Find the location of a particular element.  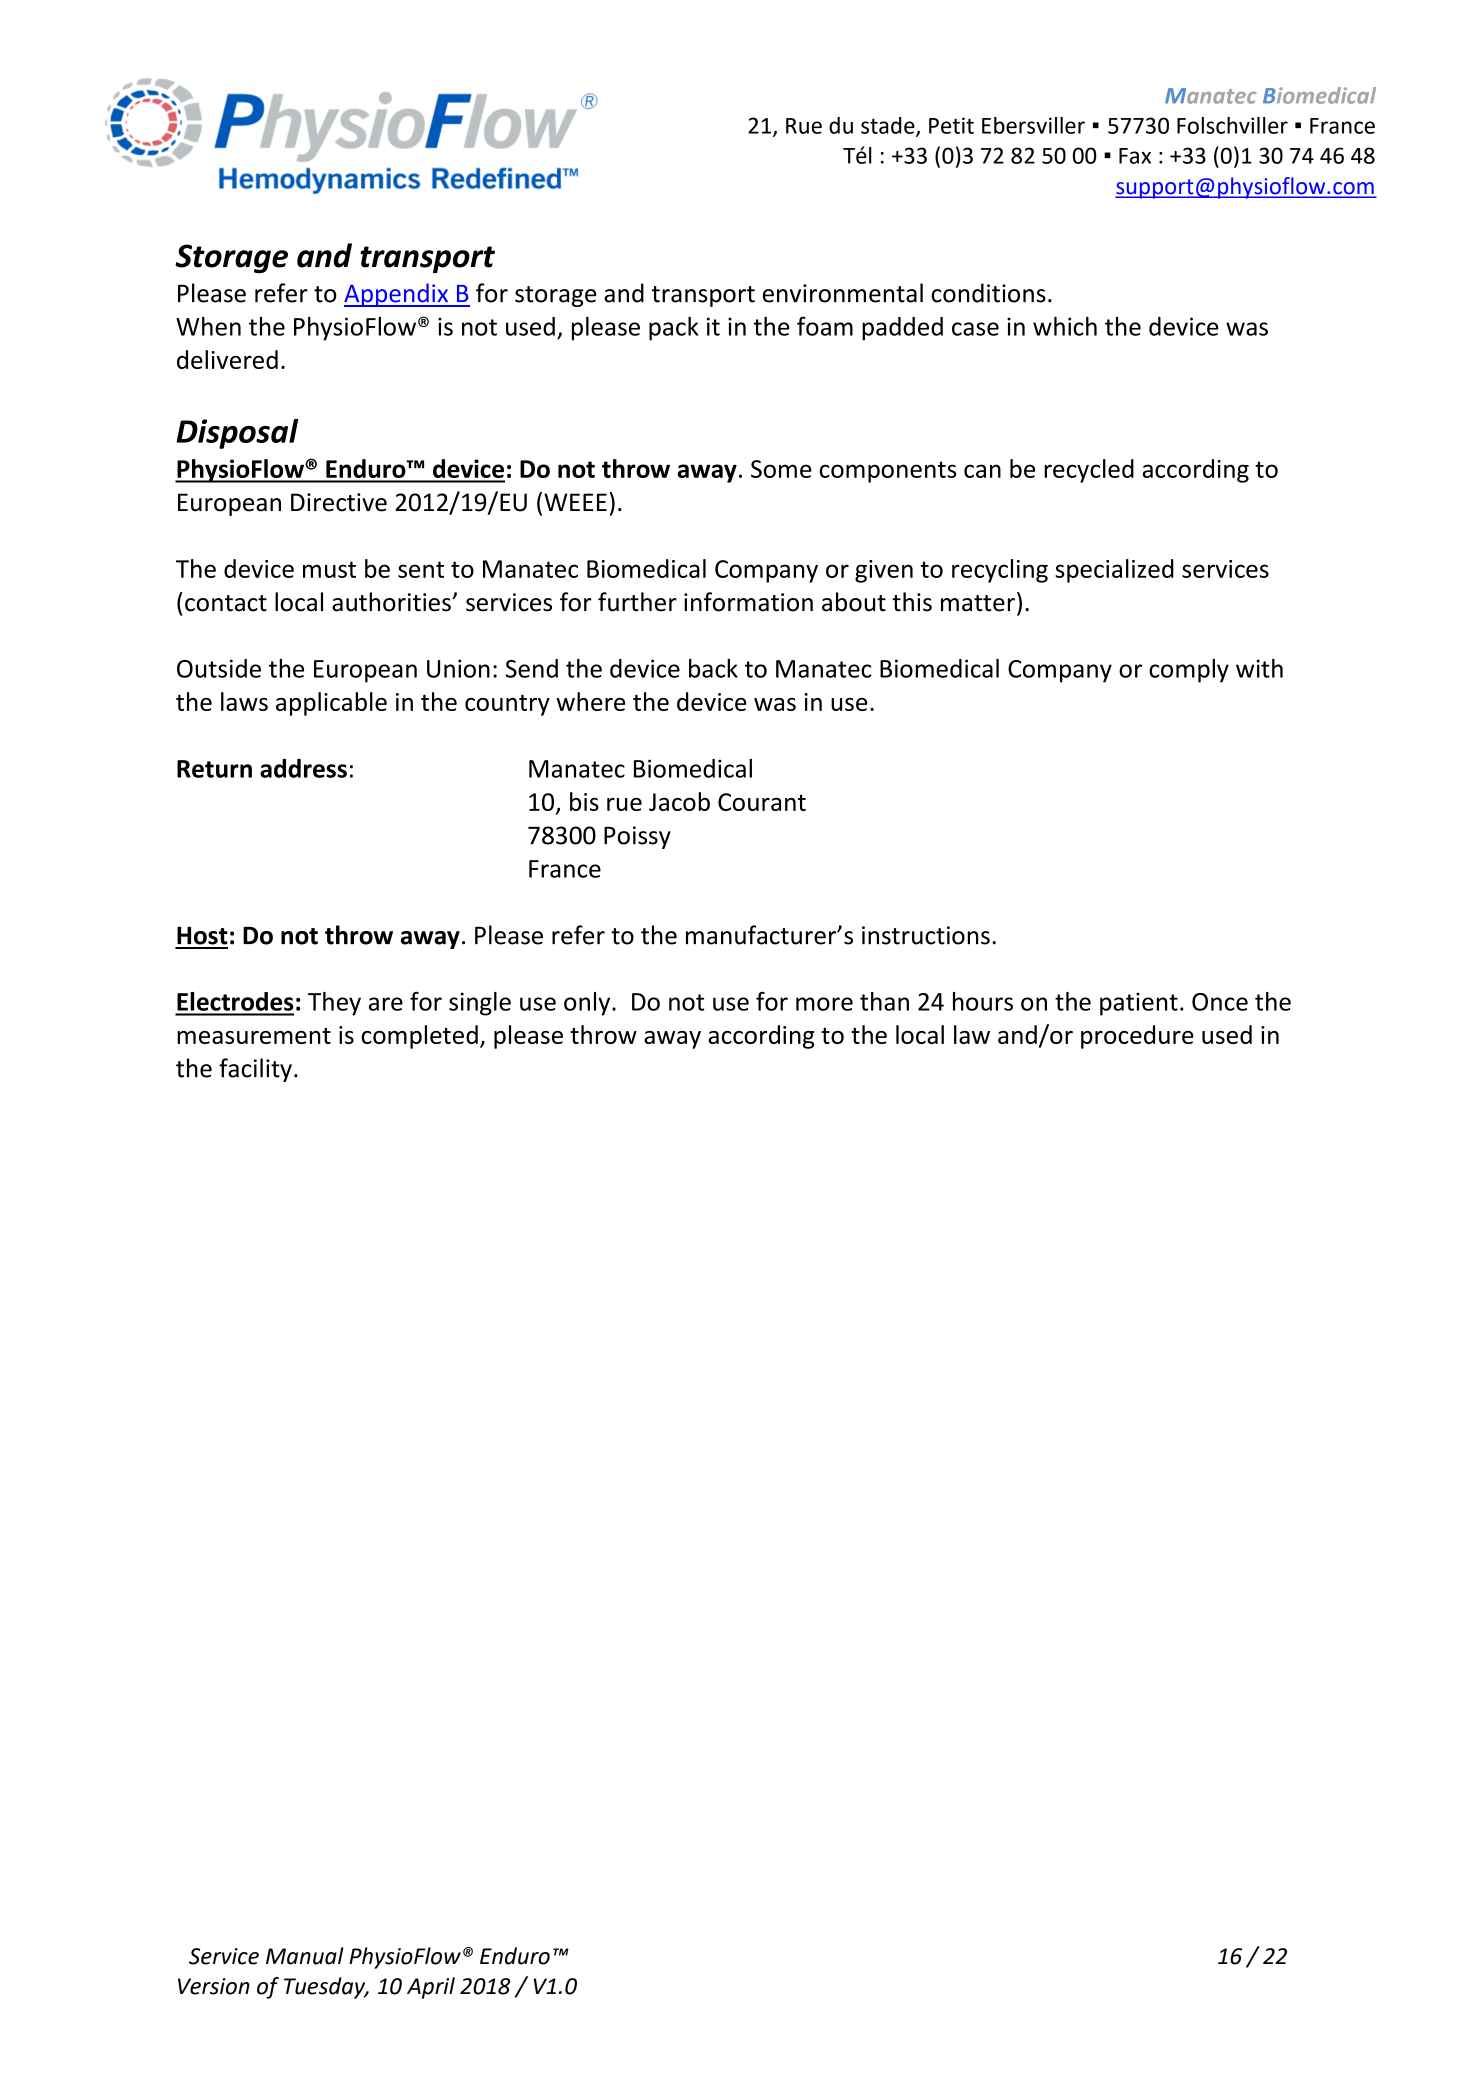

Manual is located at coordinates (305, 1956).
